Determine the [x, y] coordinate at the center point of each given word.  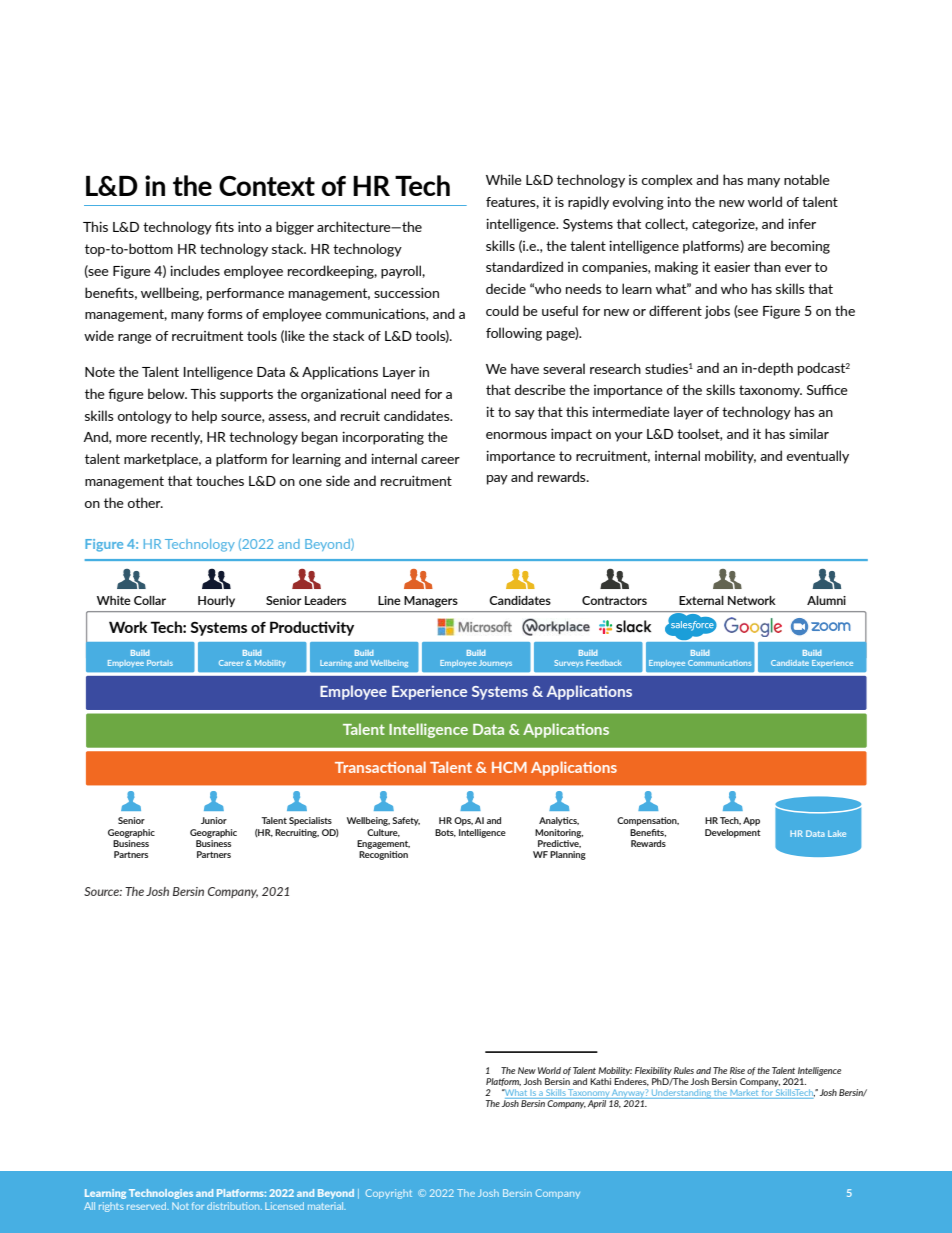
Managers [431, 602]
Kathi [600, 1081]
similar [809, 433]
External [701, 600]
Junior [214, 820]
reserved [148, 1206]
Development [733, 833]
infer [802, 223]
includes [195, 270]
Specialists [310, 821]
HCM [509, 767]
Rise [737, 1070]
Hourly [216, 601]
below [167, 393]
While [504, 179]
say [525, 415]
